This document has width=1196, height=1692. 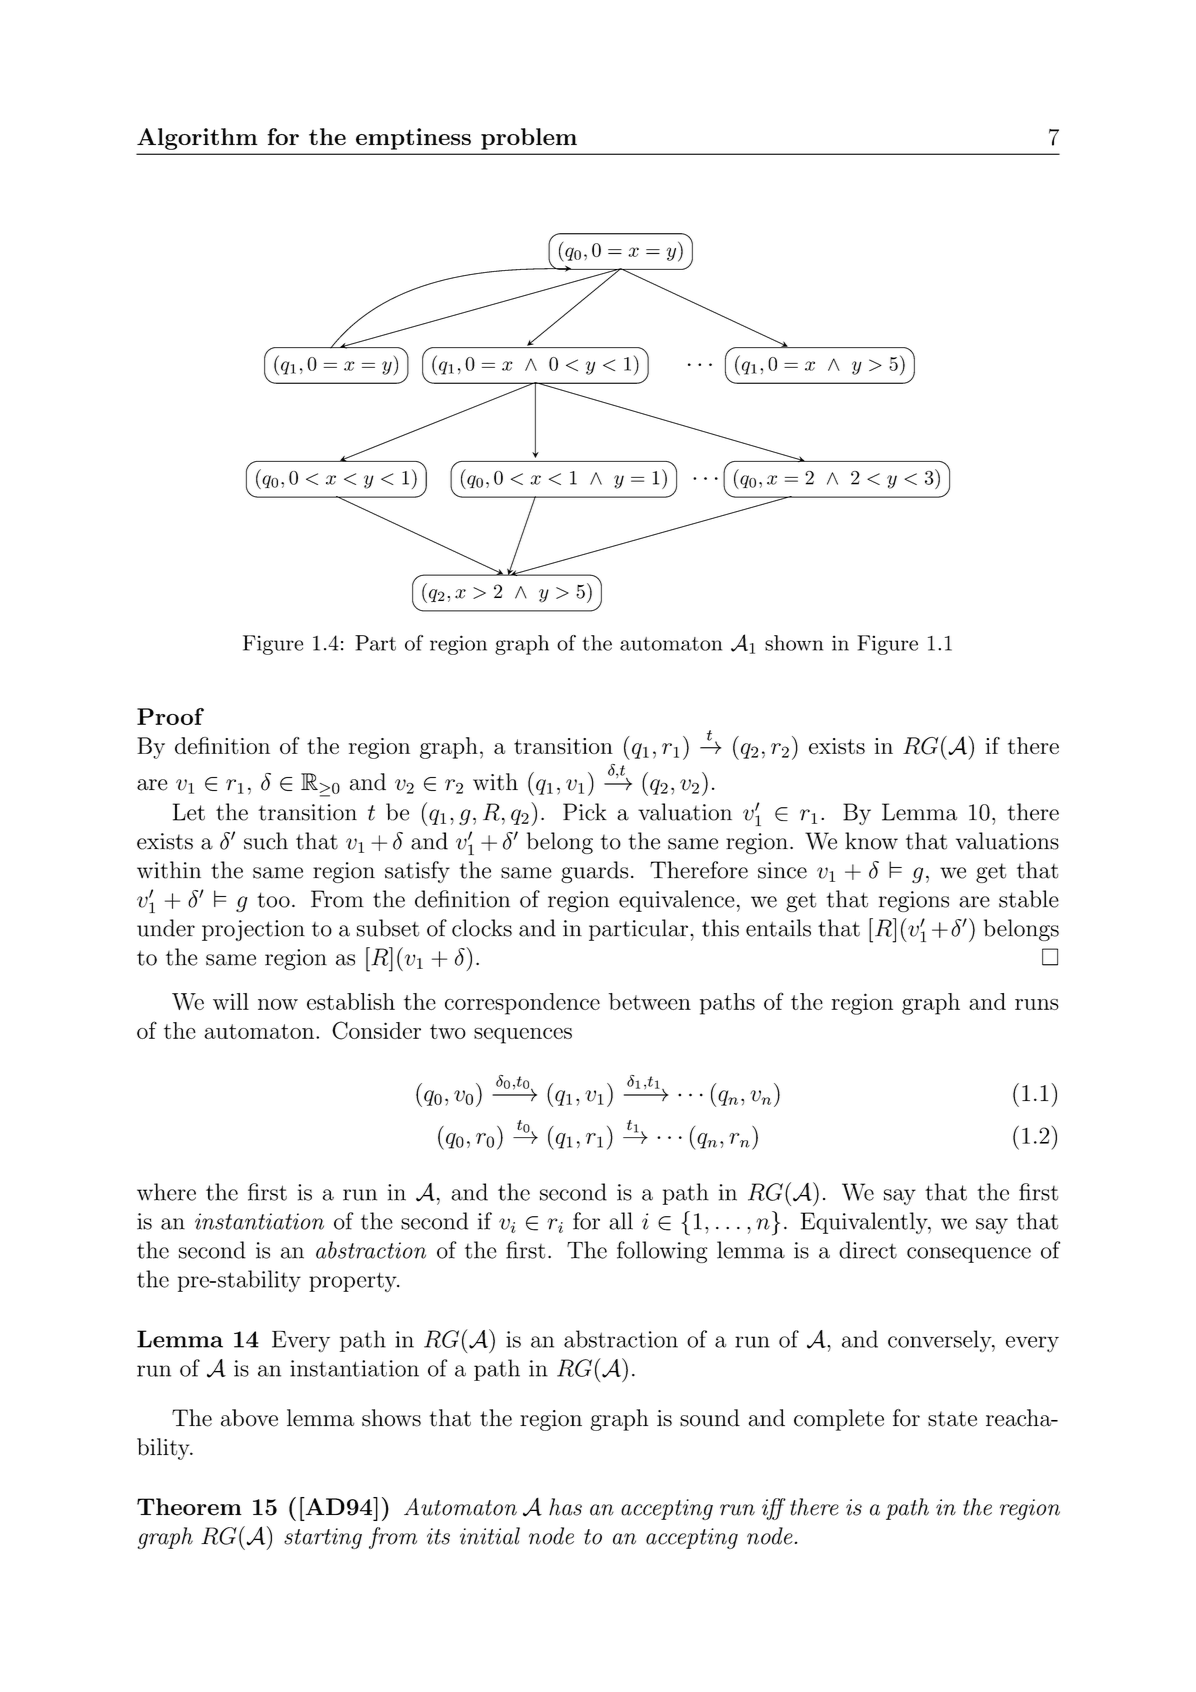 I want to click on has, so click(x=565, y=1507).
